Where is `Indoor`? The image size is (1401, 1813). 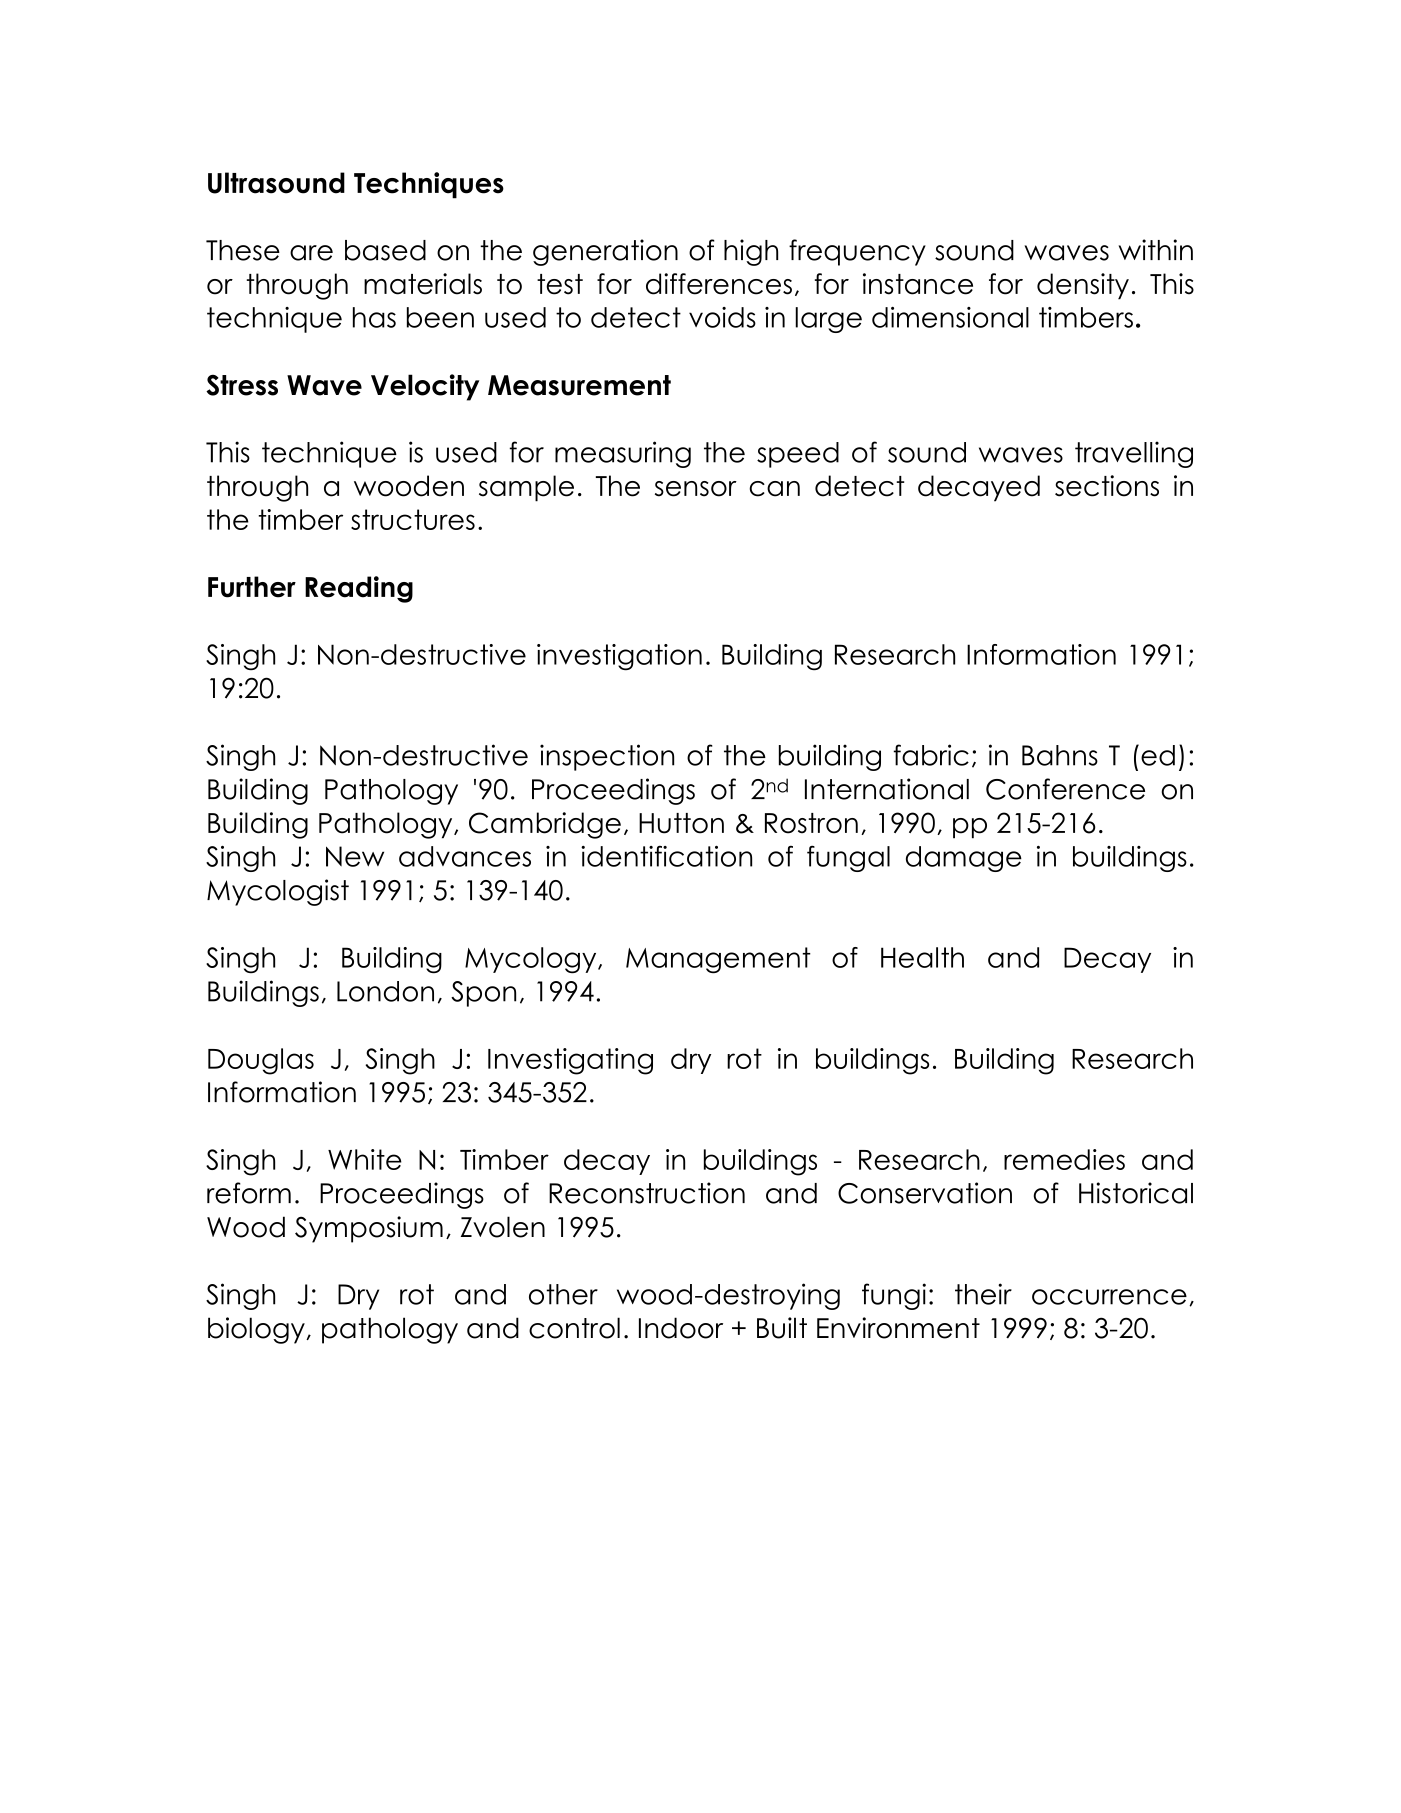
Indoor is located at coordinates (681, 1328).
